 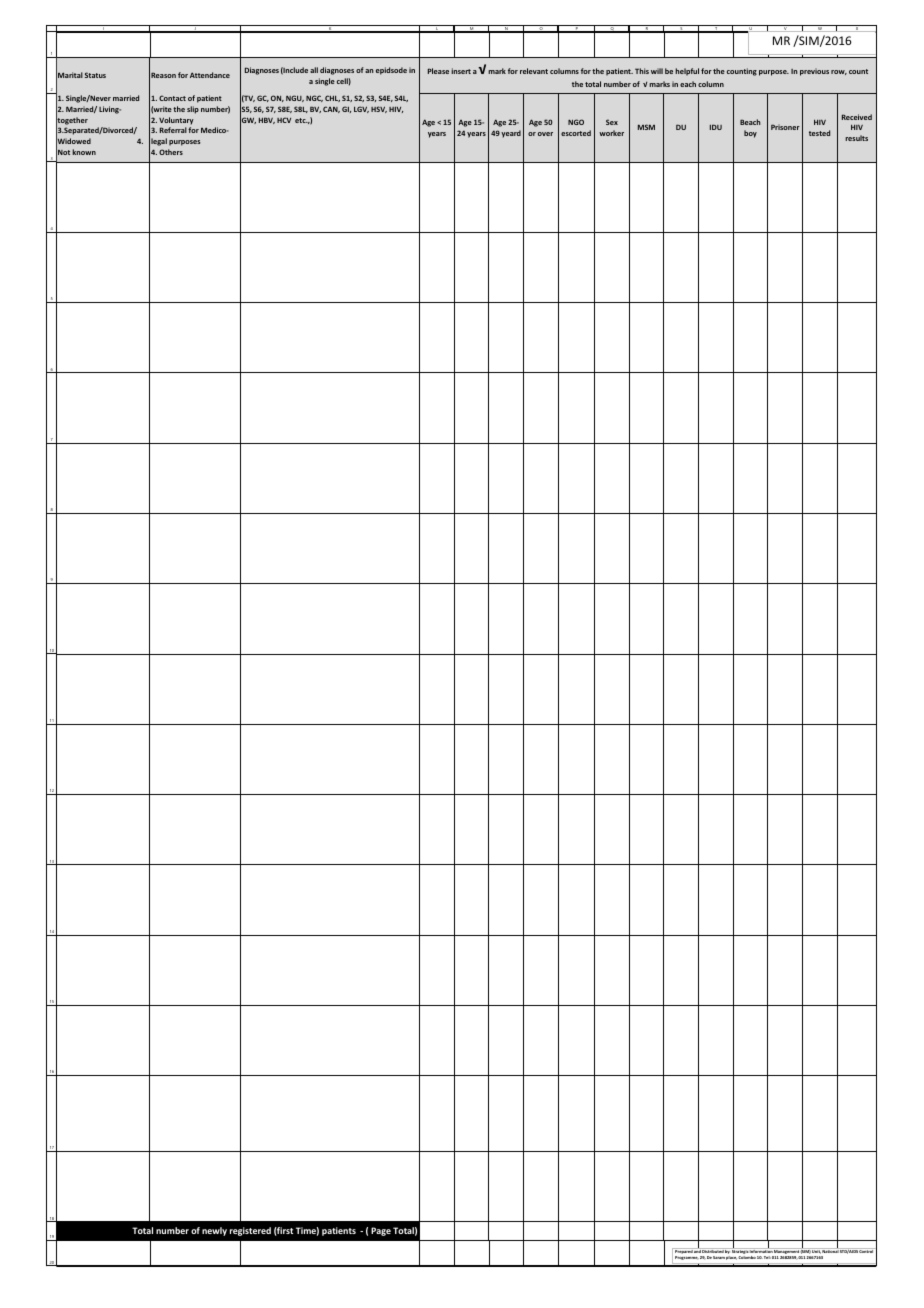 I want to click on boy, so click(x=750, y=134).
